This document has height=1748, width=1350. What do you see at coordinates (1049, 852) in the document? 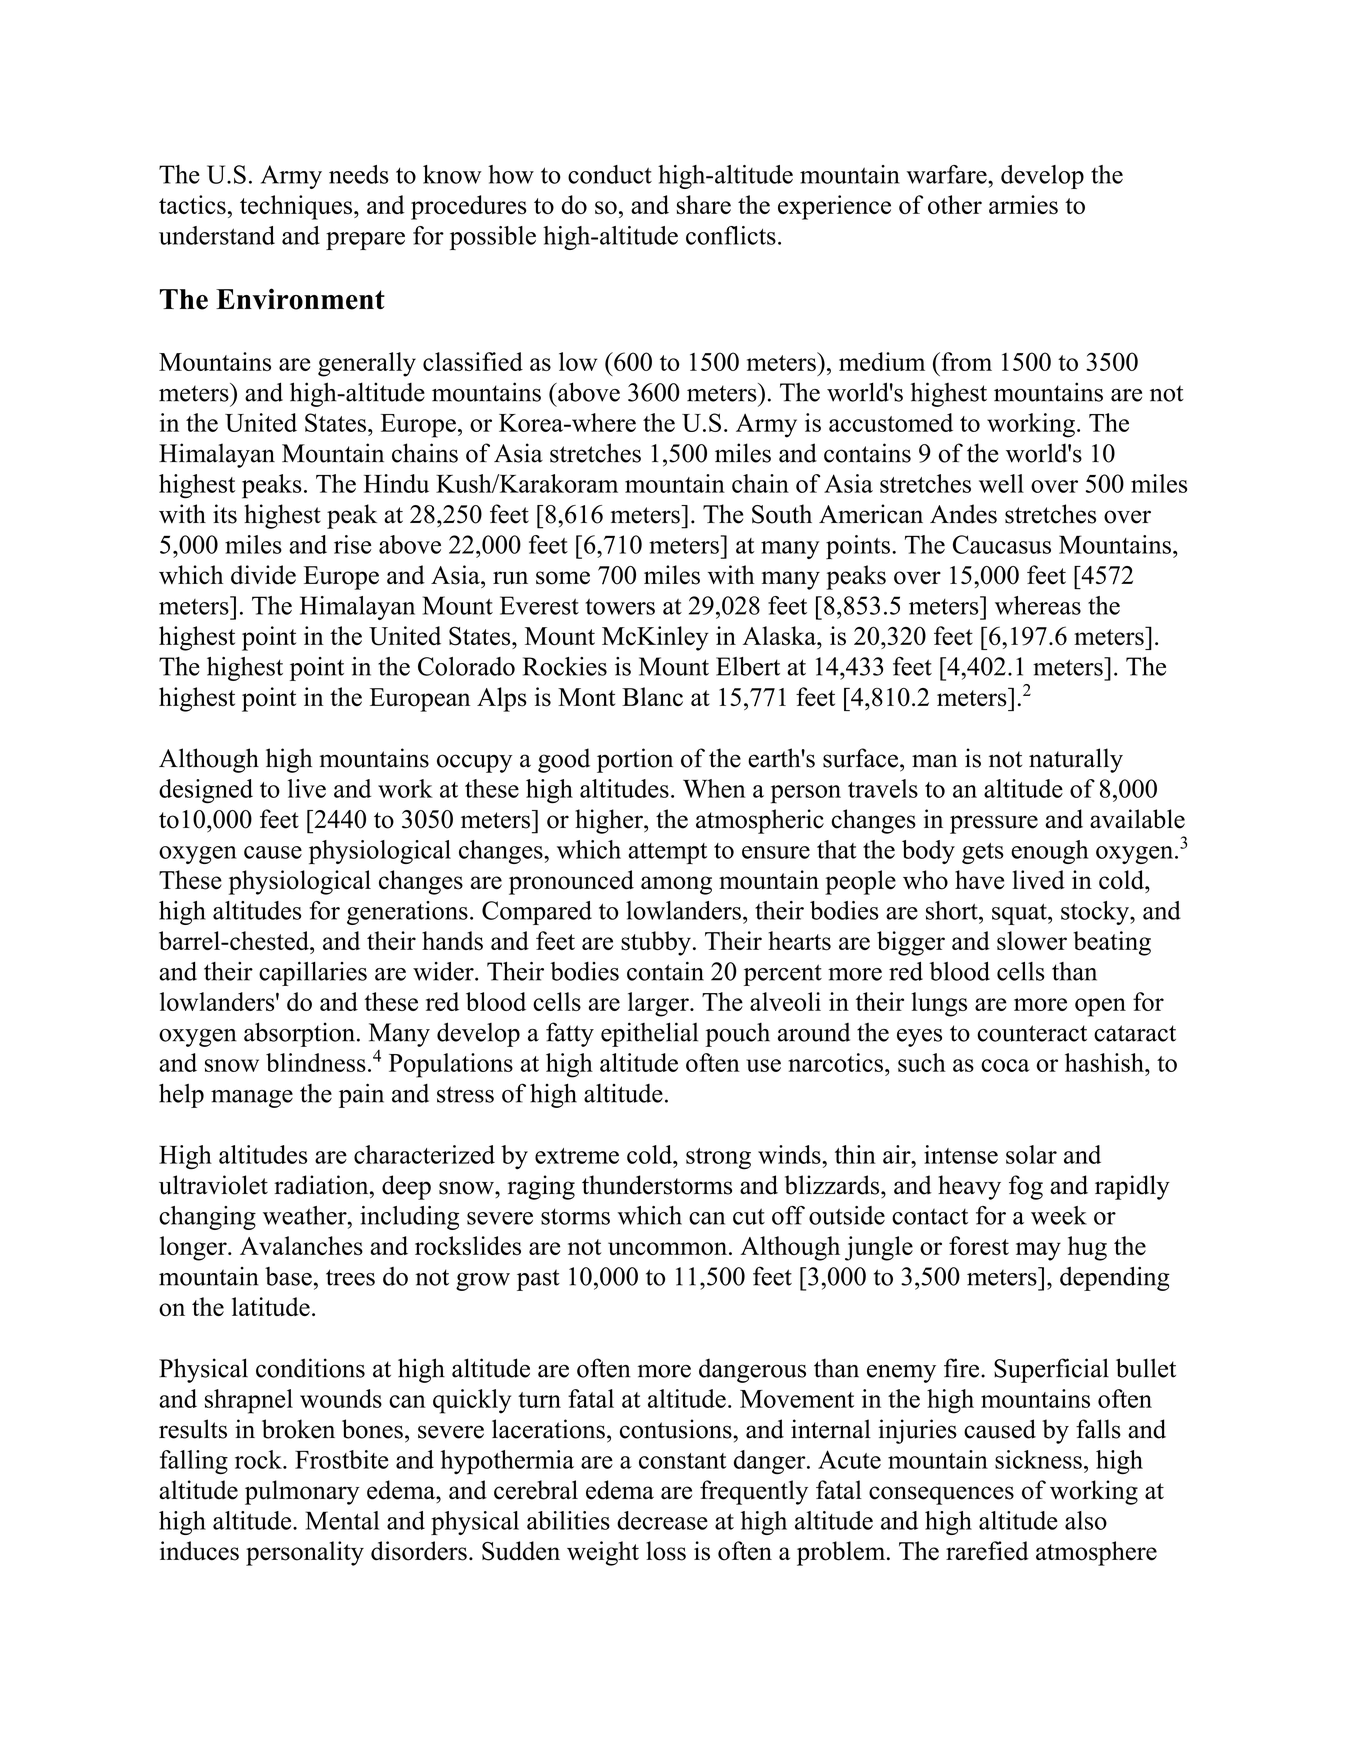
I see `enough` at bounding box center [1049, 852].
